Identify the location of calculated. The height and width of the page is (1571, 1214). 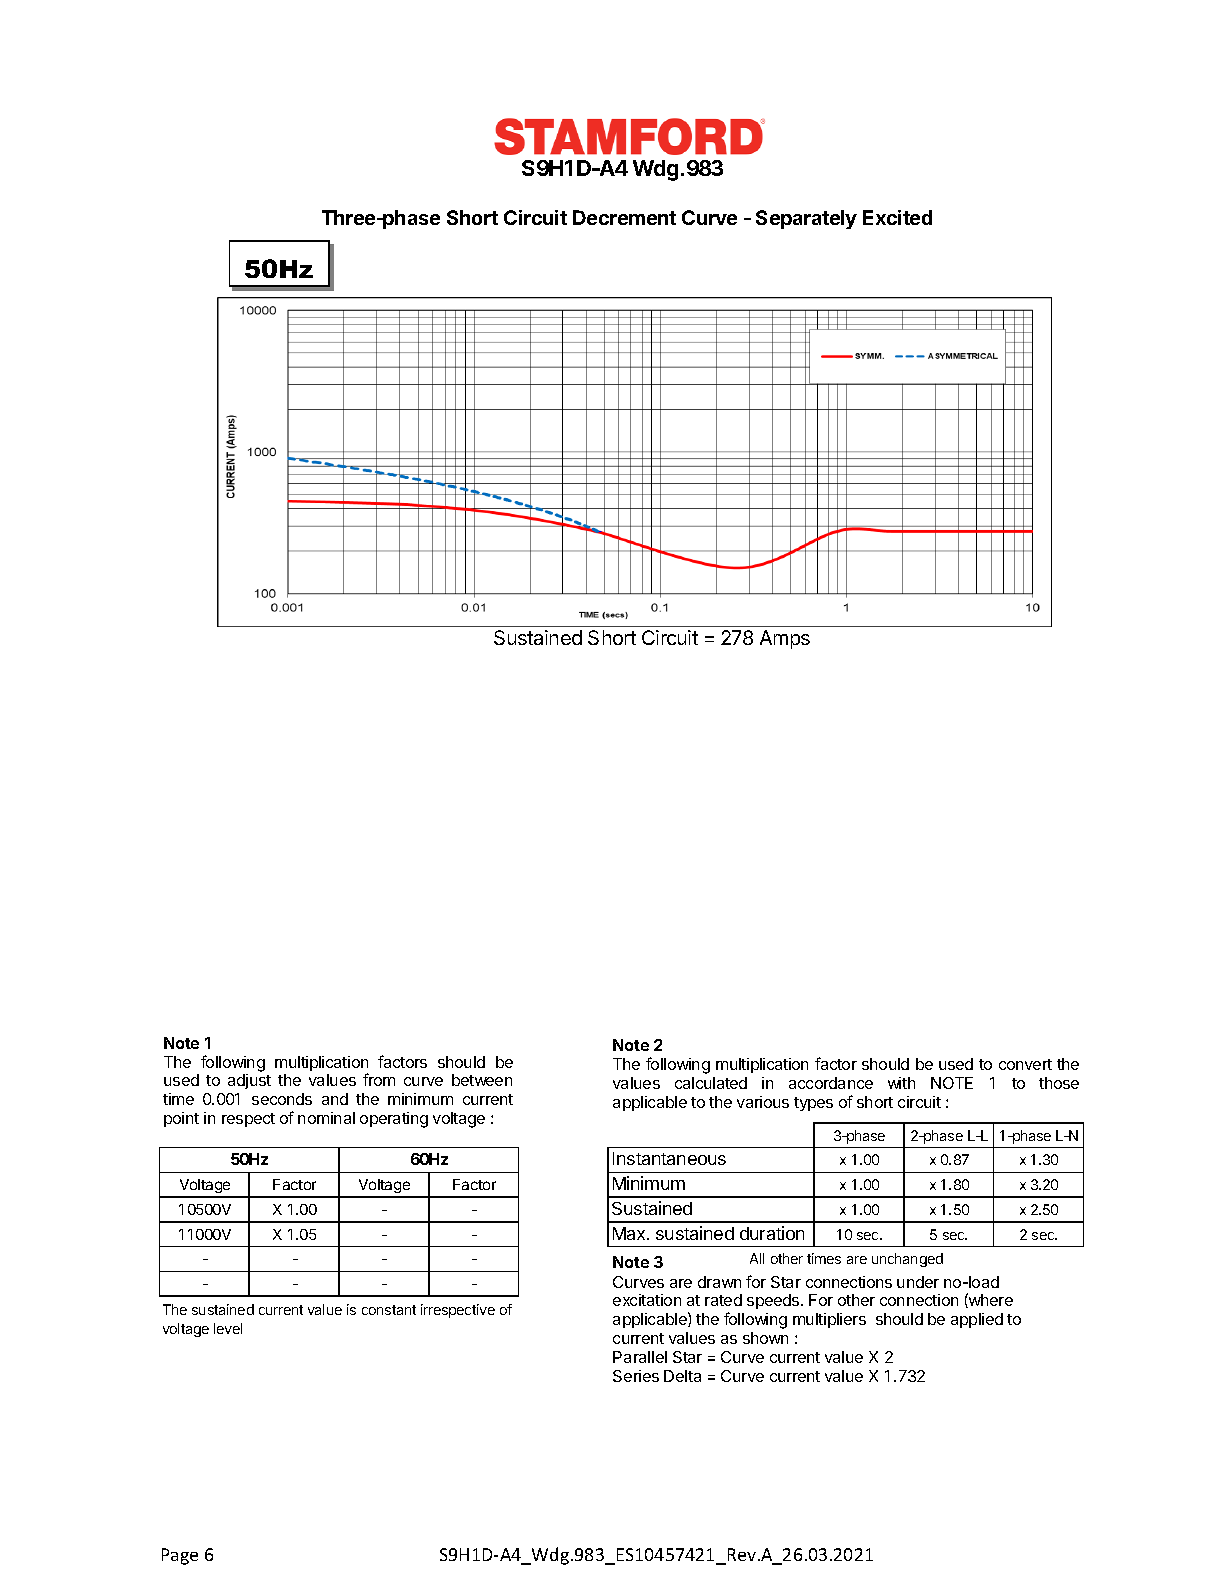
(711, 1083).
